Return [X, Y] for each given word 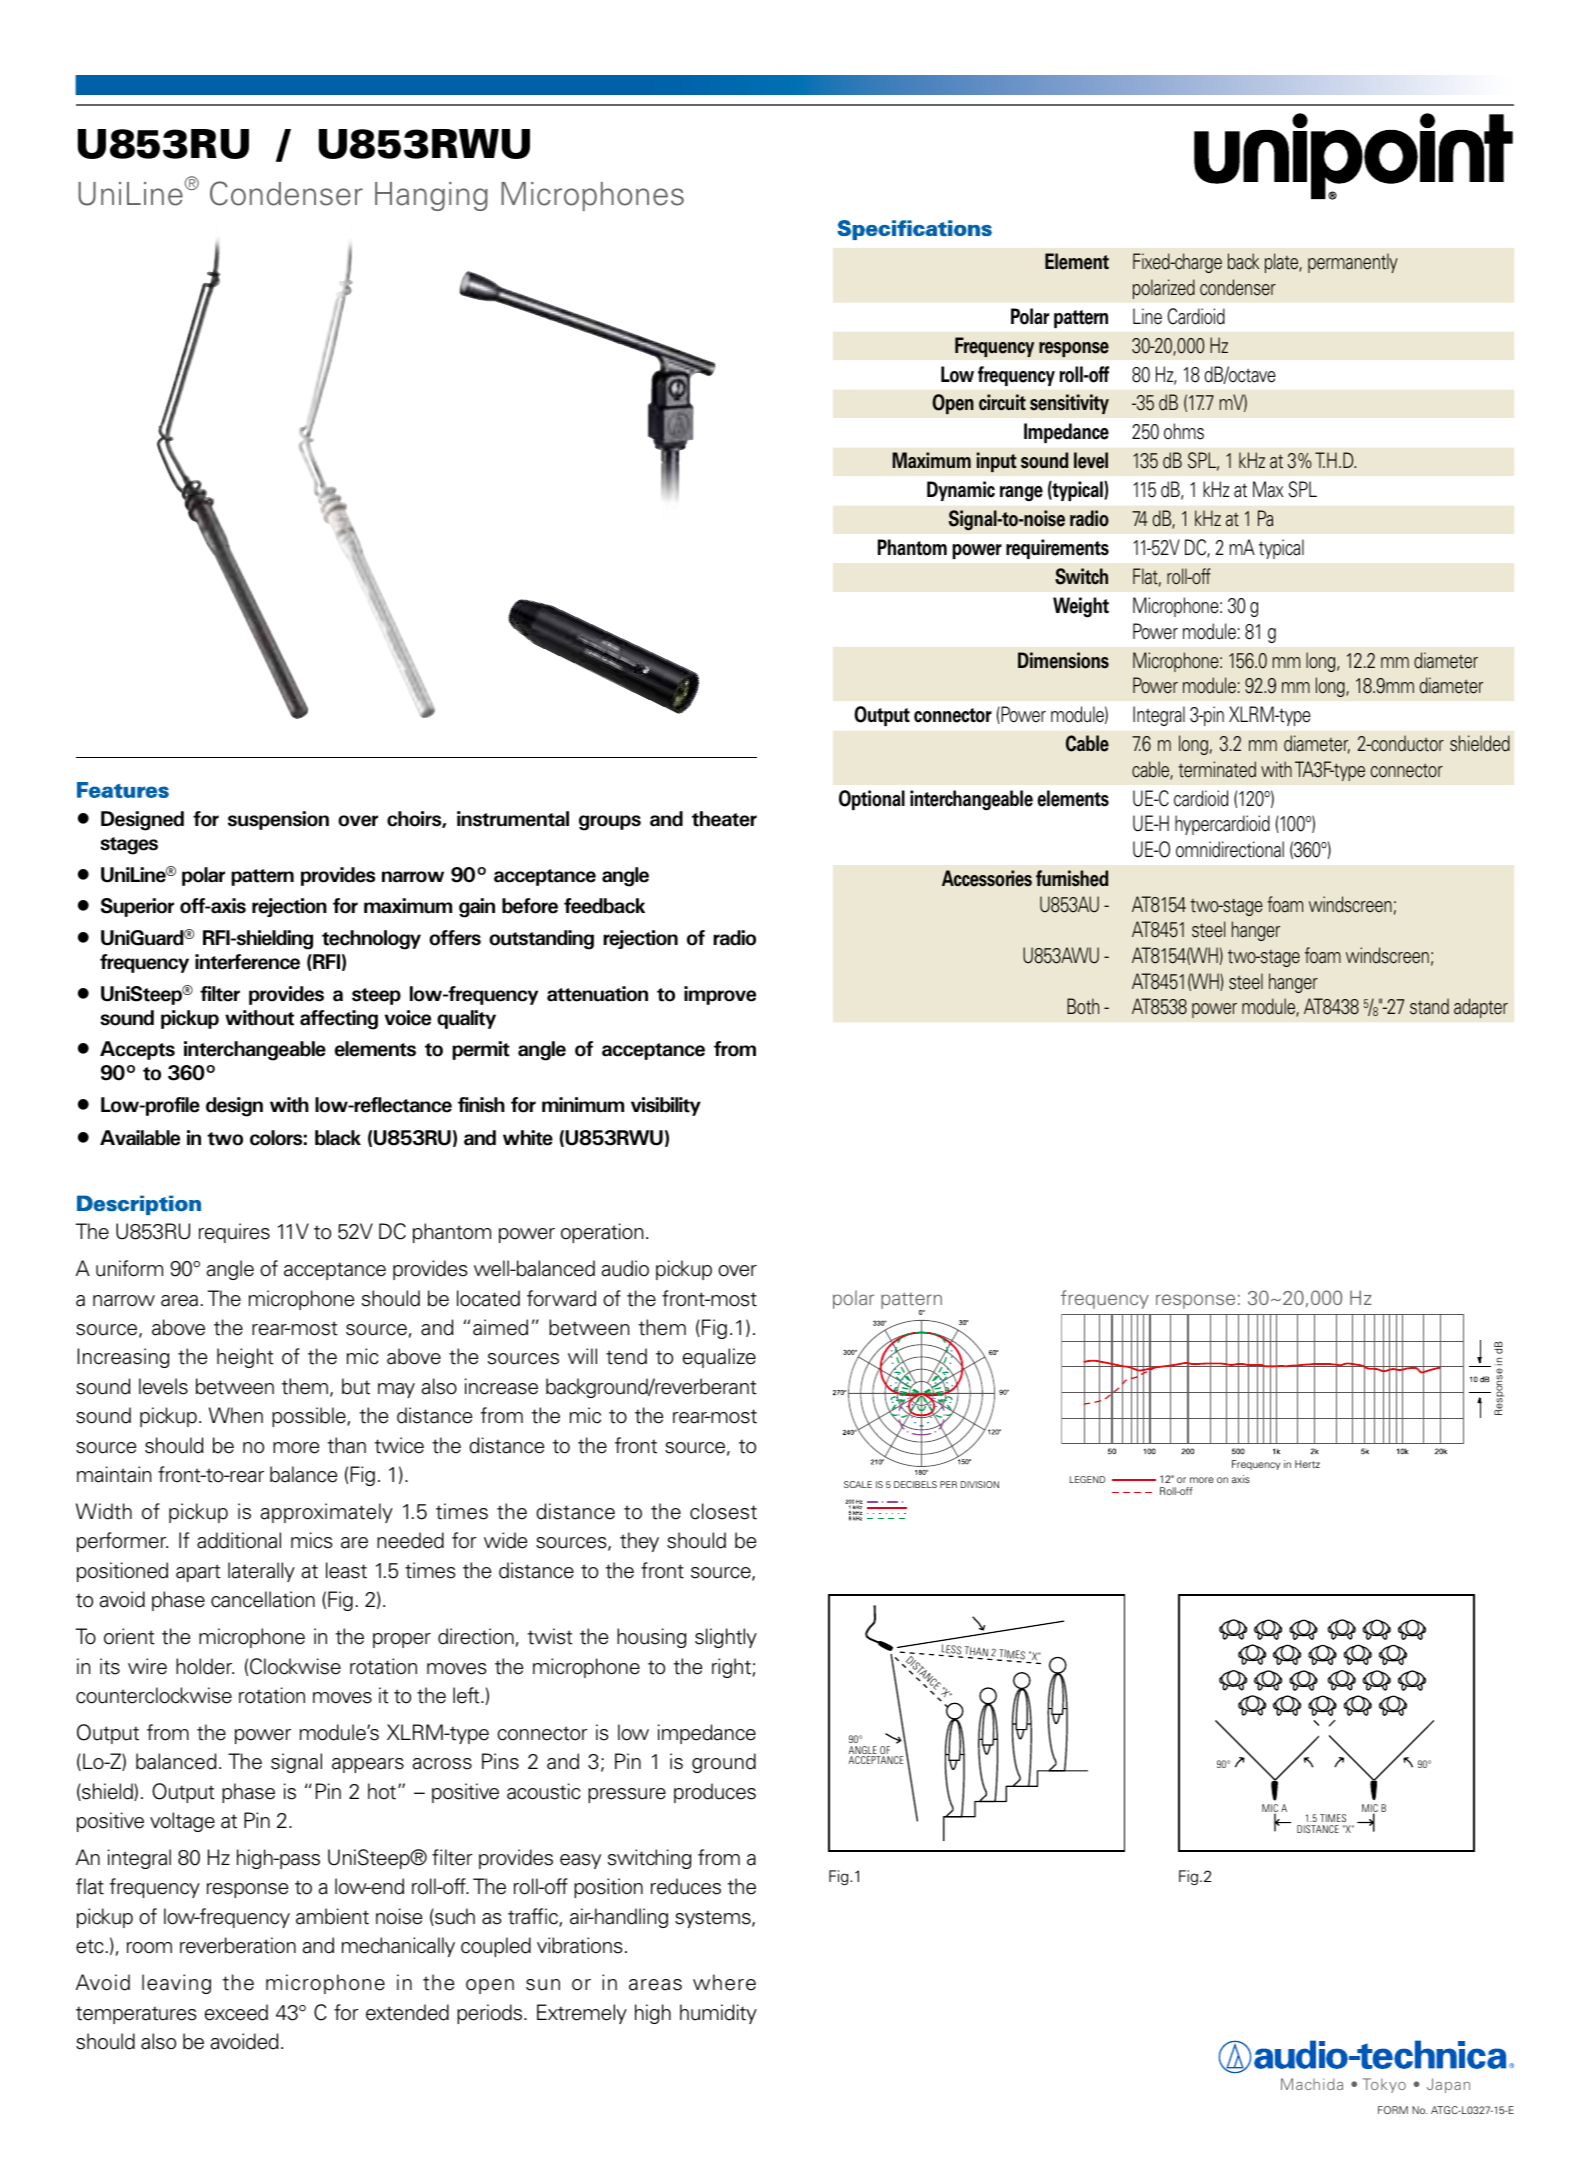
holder [205, 1666]
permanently [1353, 263]
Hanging [431, 196]
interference [247, 962]
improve [720, 995]
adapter [1481, 1008]
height [245, 1358]
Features [123, 790]
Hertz [1307, 1464]
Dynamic [961, 491]
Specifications [914, 230]
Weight [1081, 607]
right [731, 1668]
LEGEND [1087, 1479]
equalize [719, 1358]
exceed [236, 2012]
